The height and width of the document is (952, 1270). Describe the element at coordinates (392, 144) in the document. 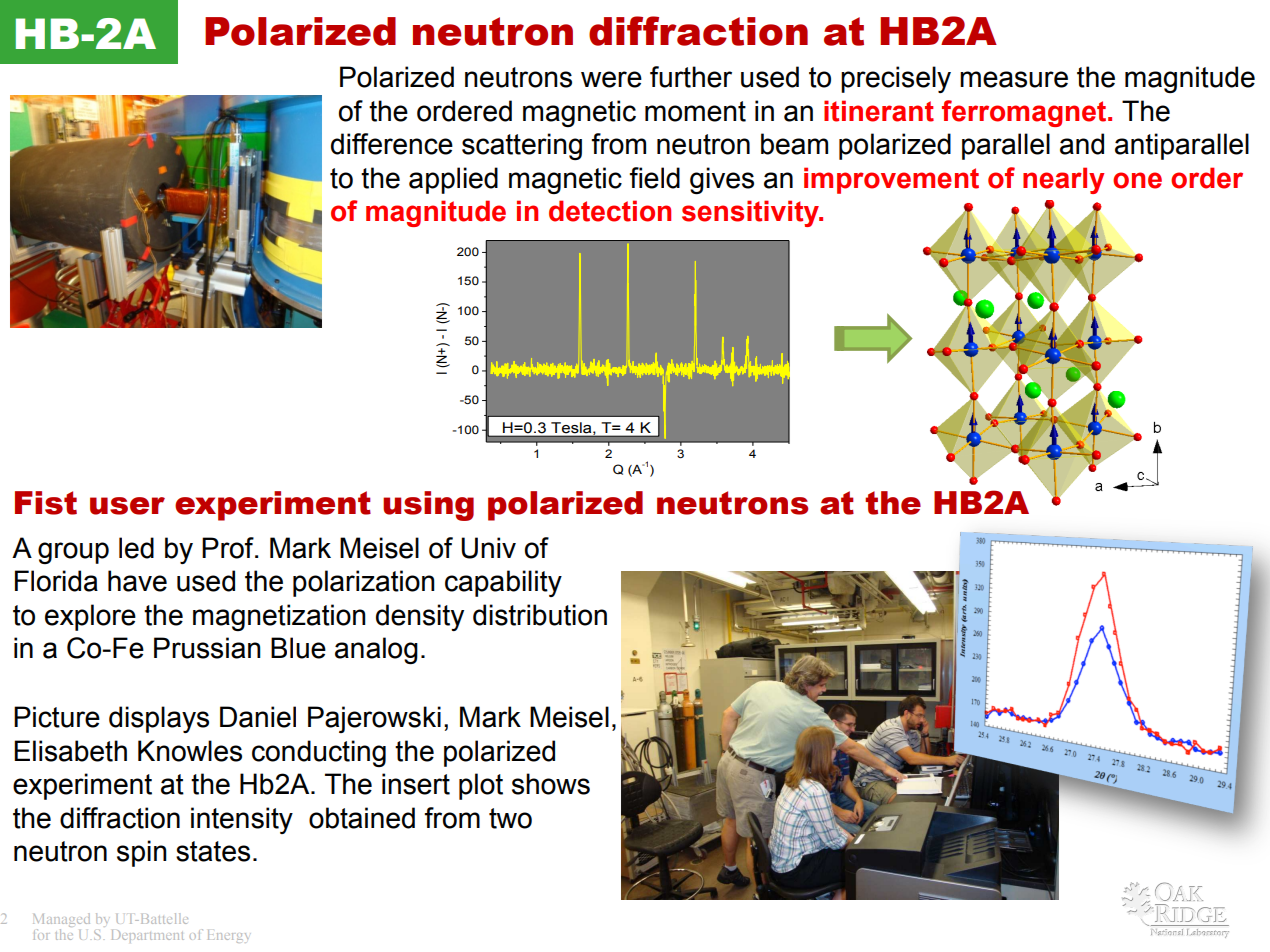

I see `difference` at that location.
